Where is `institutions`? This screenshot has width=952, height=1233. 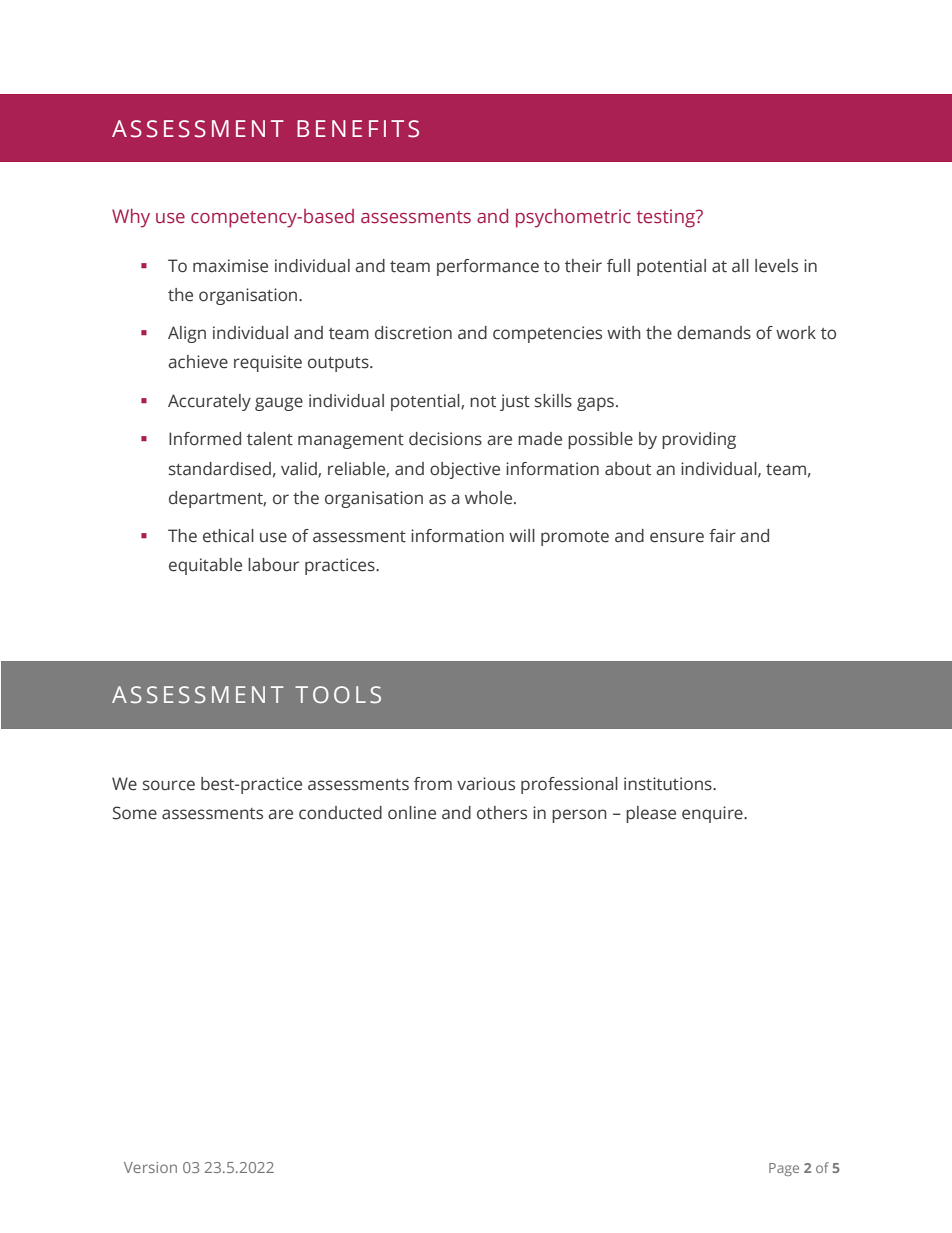 institutions is located at coordinates (669, 784).
